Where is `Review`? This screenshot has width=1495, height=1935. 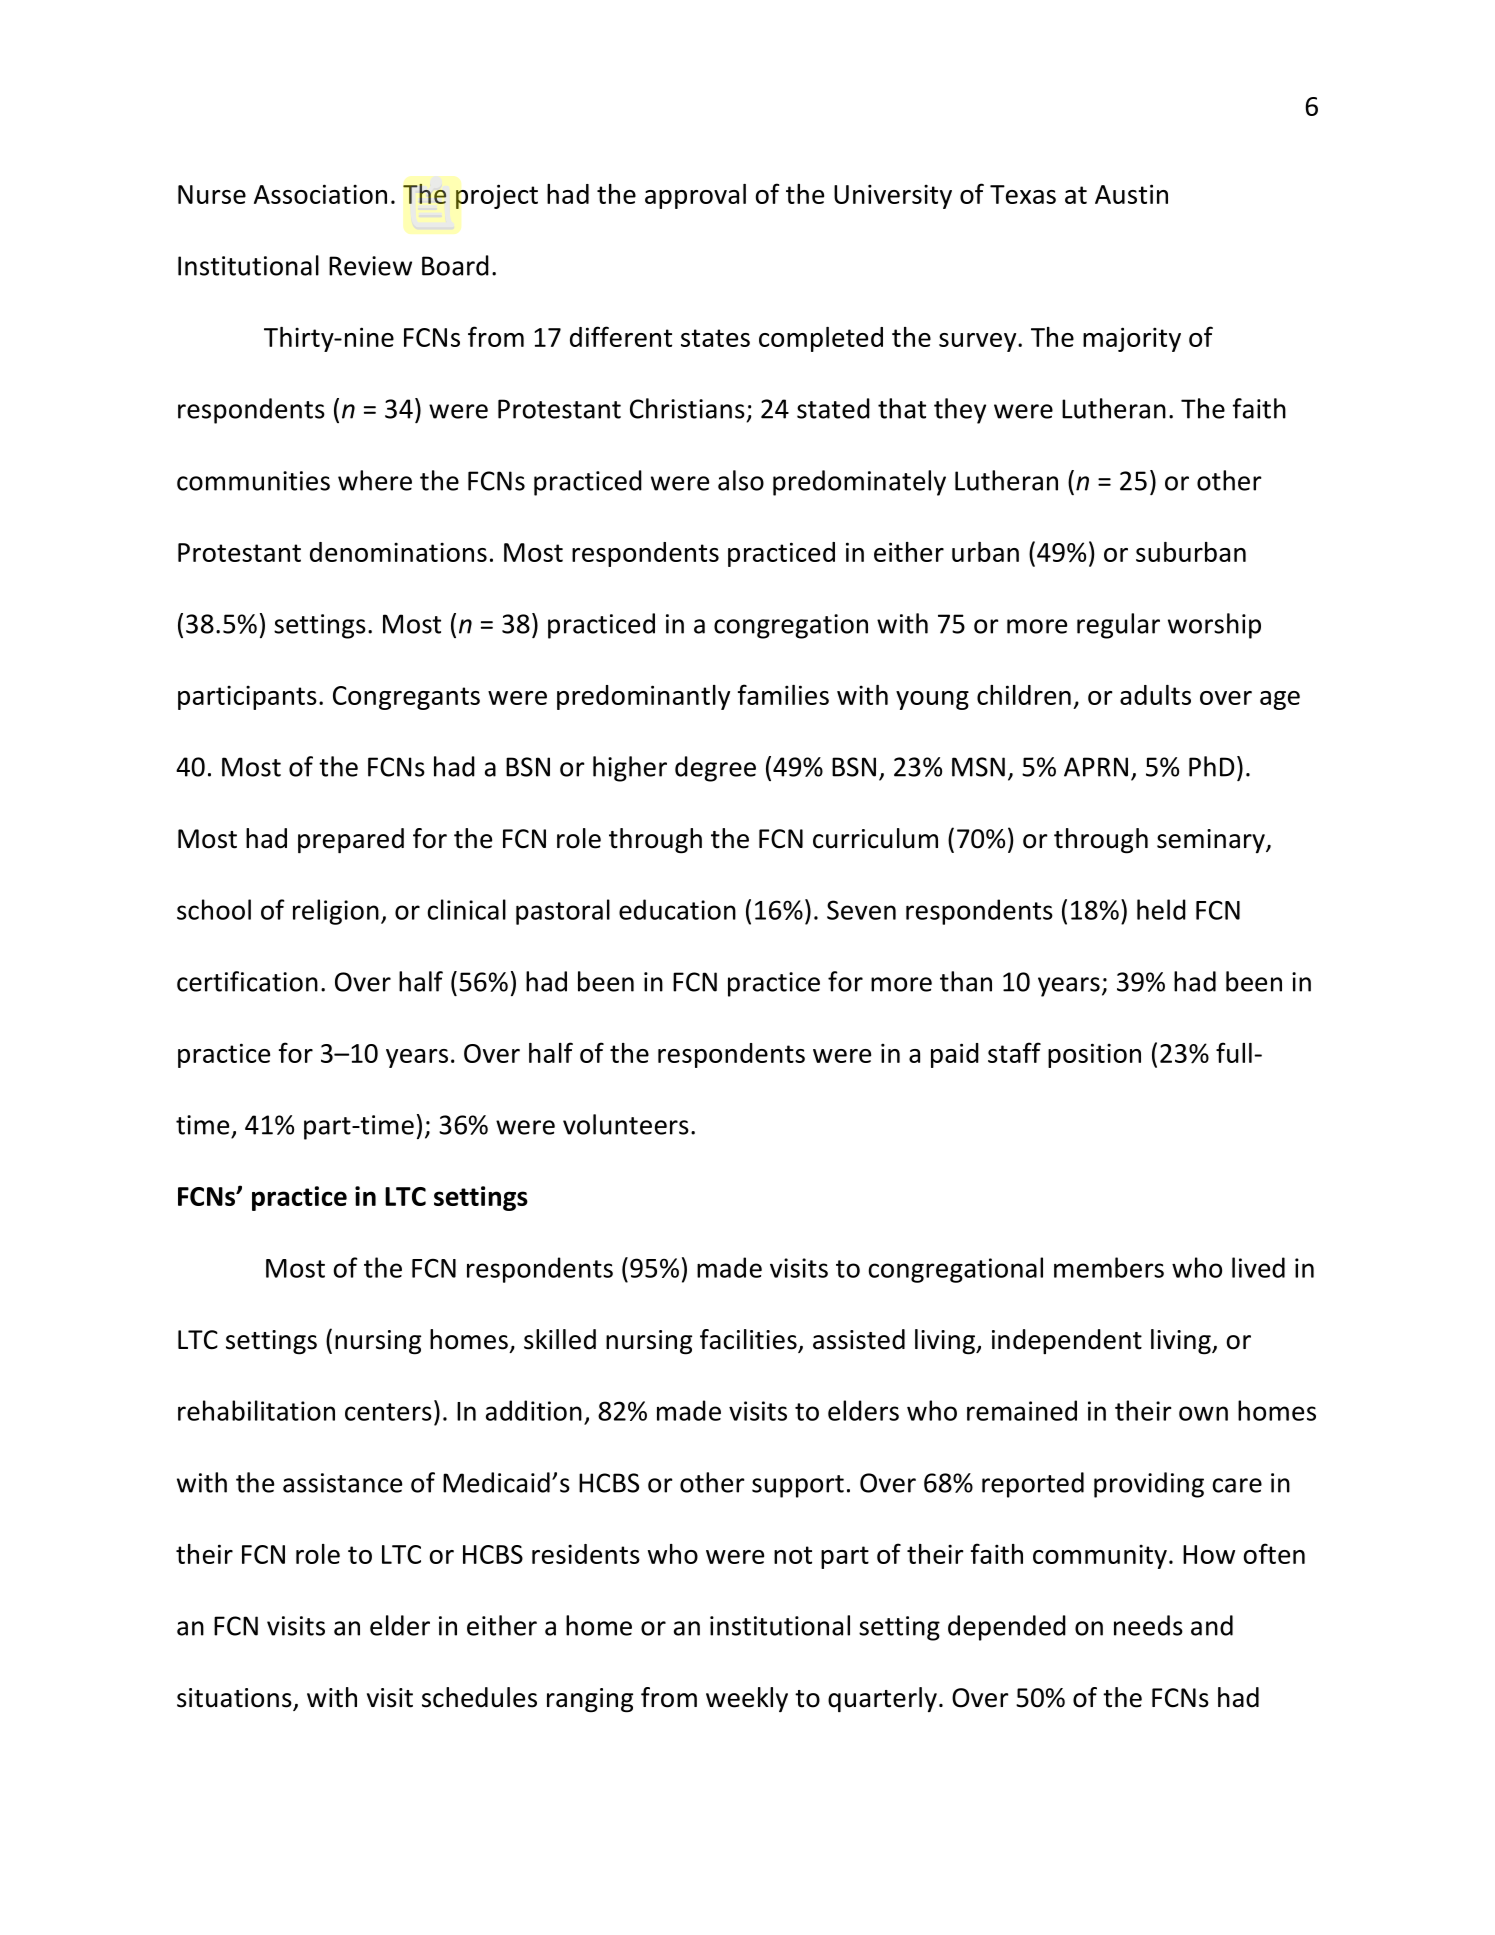 Review is located at coordinates (370, 266).
